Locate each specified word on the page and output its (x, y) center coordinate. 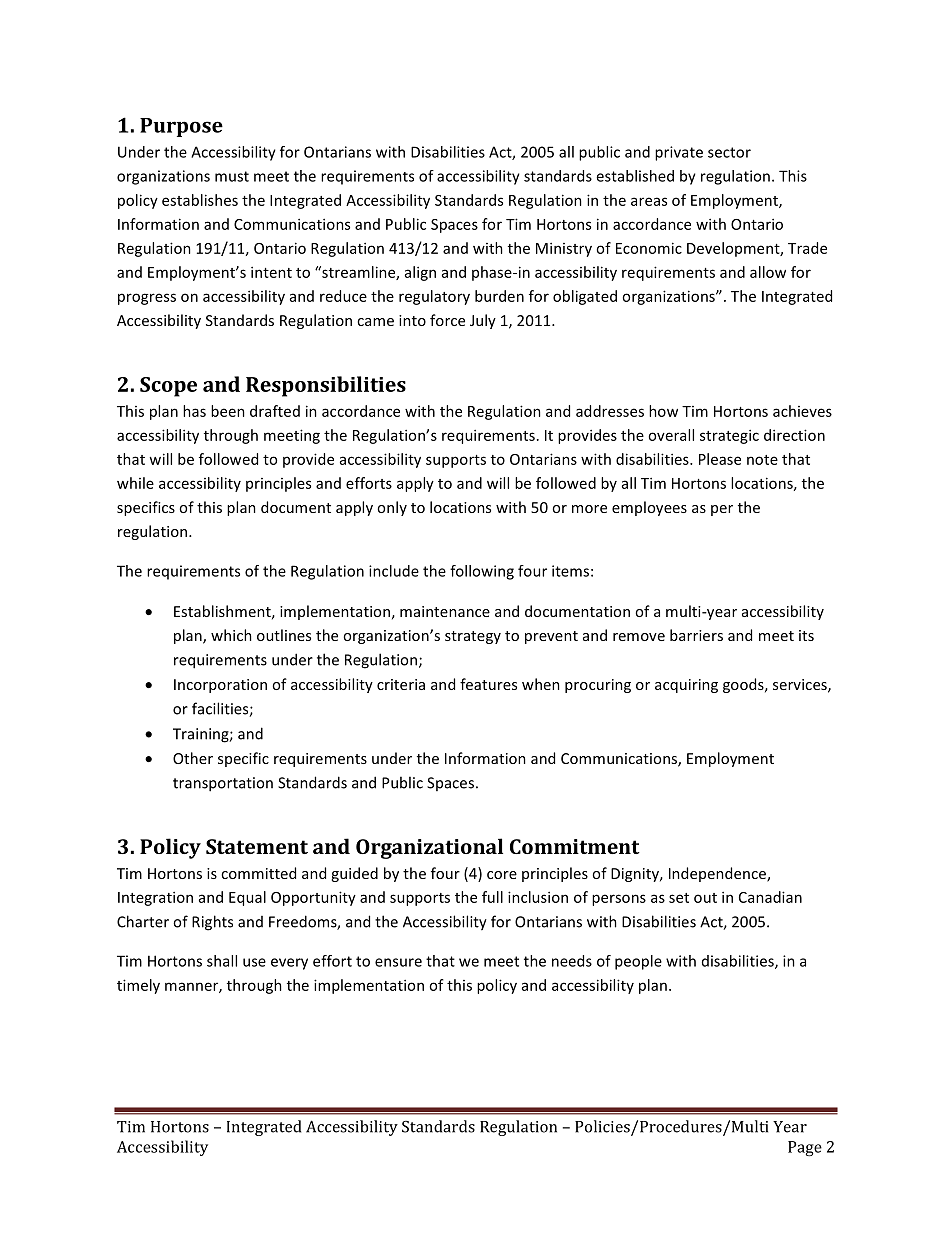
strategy (473, 637)
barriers (696, 635)
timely (138, 986)
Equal (247, 898)
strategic (729, 436)
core (502, 875)
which (231, 635)
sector (729, 152)
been (228, 411)
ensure (398, 962)
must (232, 176)
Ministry (564, 249)
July (483, 321)
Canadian (770, 897)
